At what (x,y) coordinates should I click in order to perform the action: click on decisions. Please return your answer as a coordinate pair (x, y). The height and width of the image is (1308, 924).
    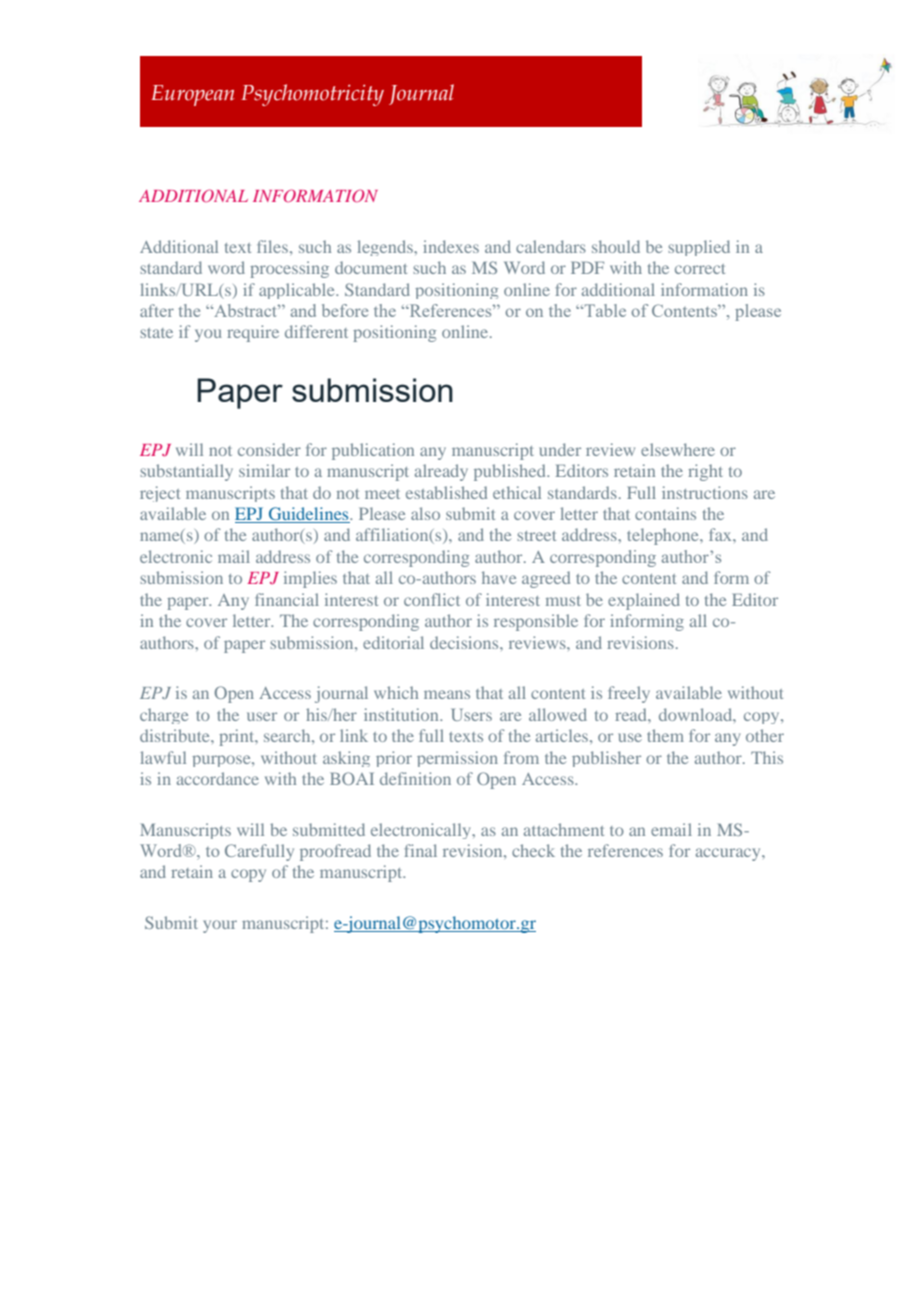
    Looking at the image, I should click on (465, 642).
